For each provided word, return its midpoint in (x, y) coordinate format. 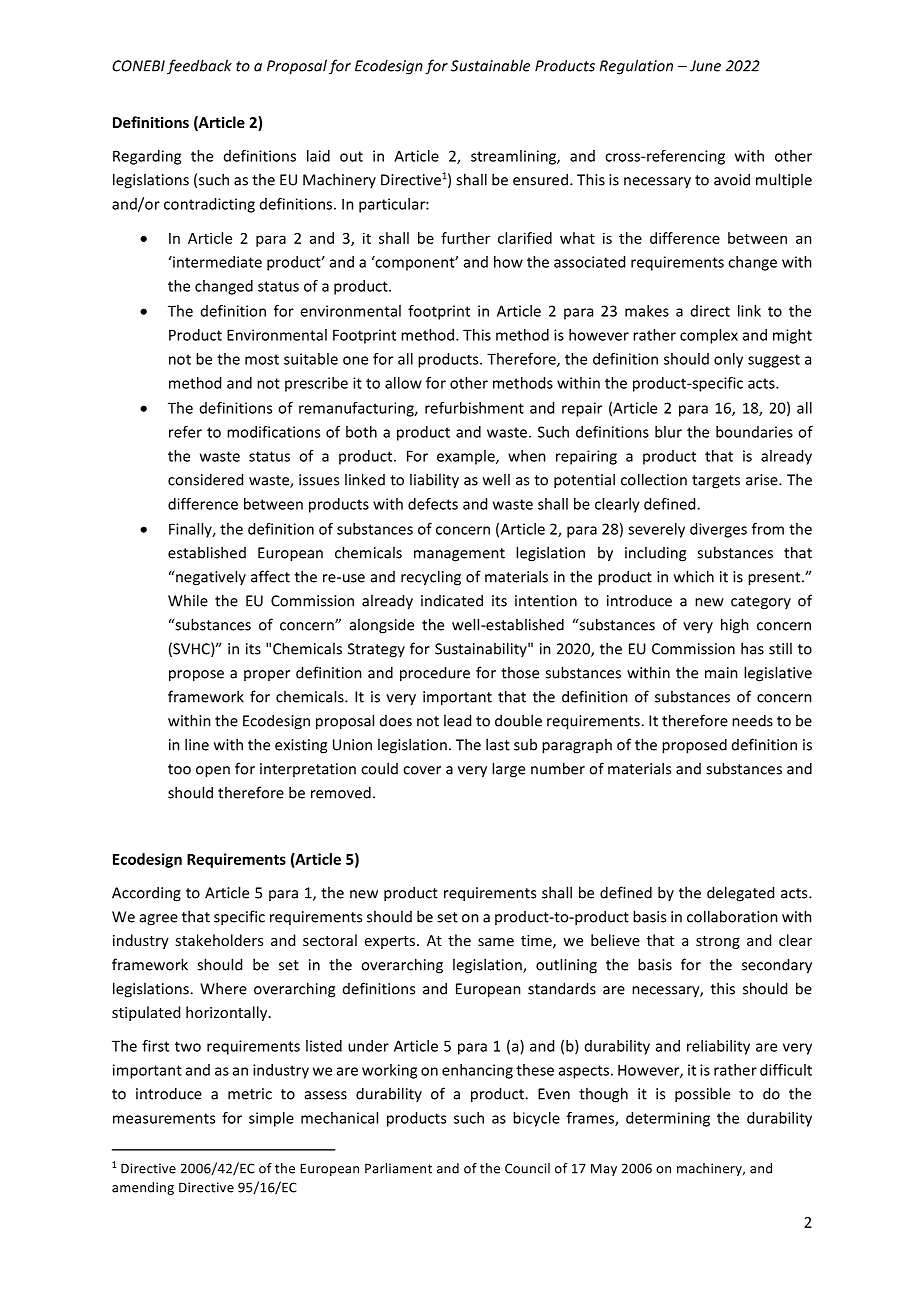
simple (271, 1119)
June (705, 66)
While (188, 600)
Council (527, 1168)
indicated (452, 600)
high (735, 626)
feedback (199, 67)
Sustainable (490, 65)
